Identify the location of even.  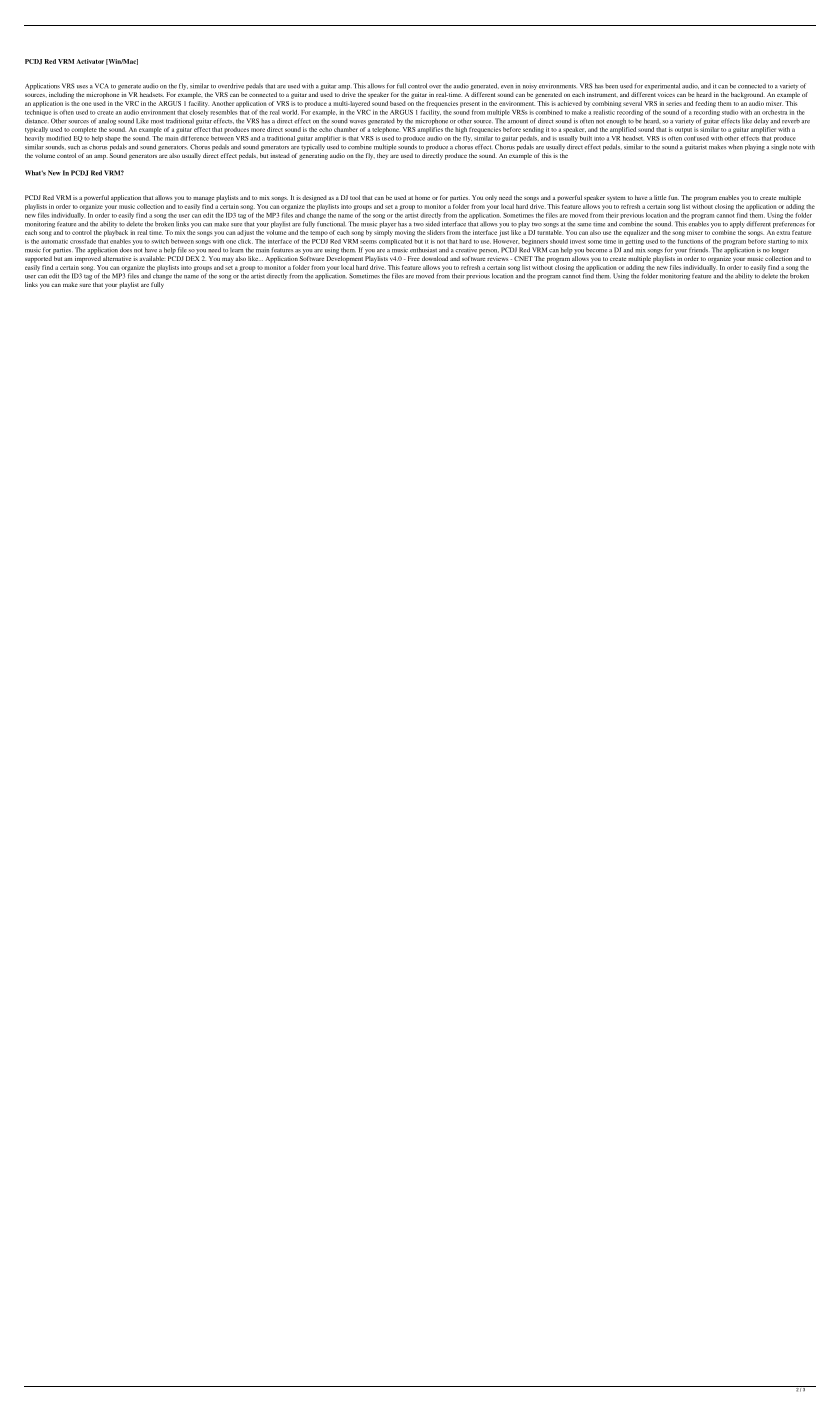
(507, 87).
